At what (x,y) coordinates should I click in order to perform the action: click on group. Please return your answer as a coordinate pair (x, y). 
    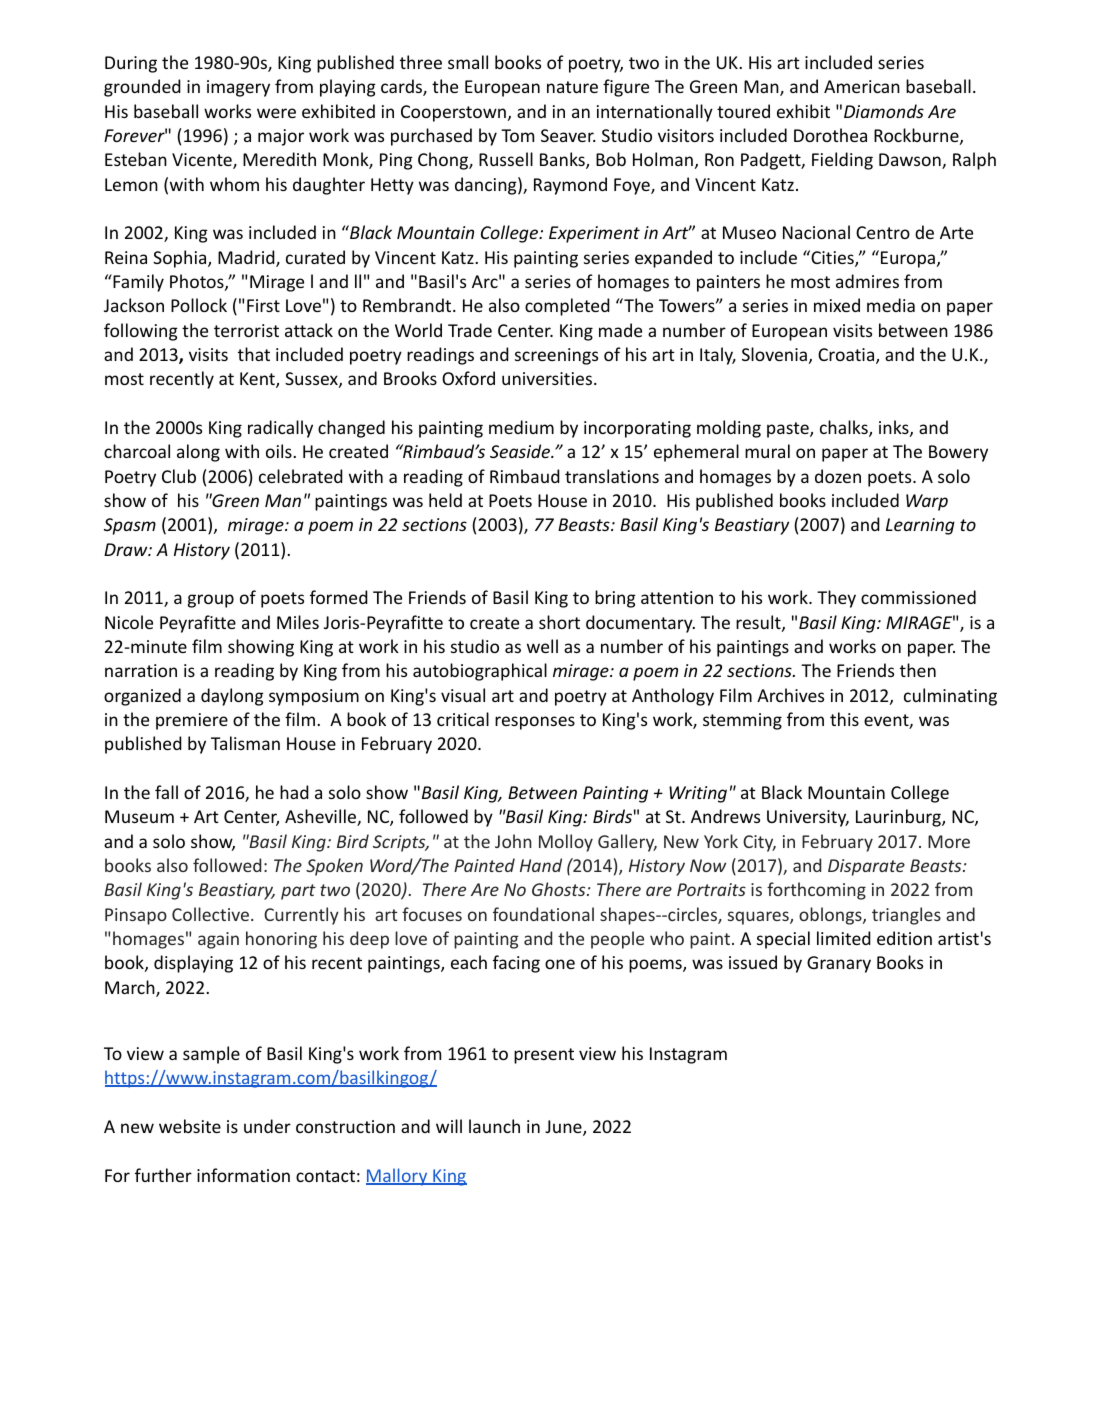
    Looking at the image, I should click on (211, 601).
